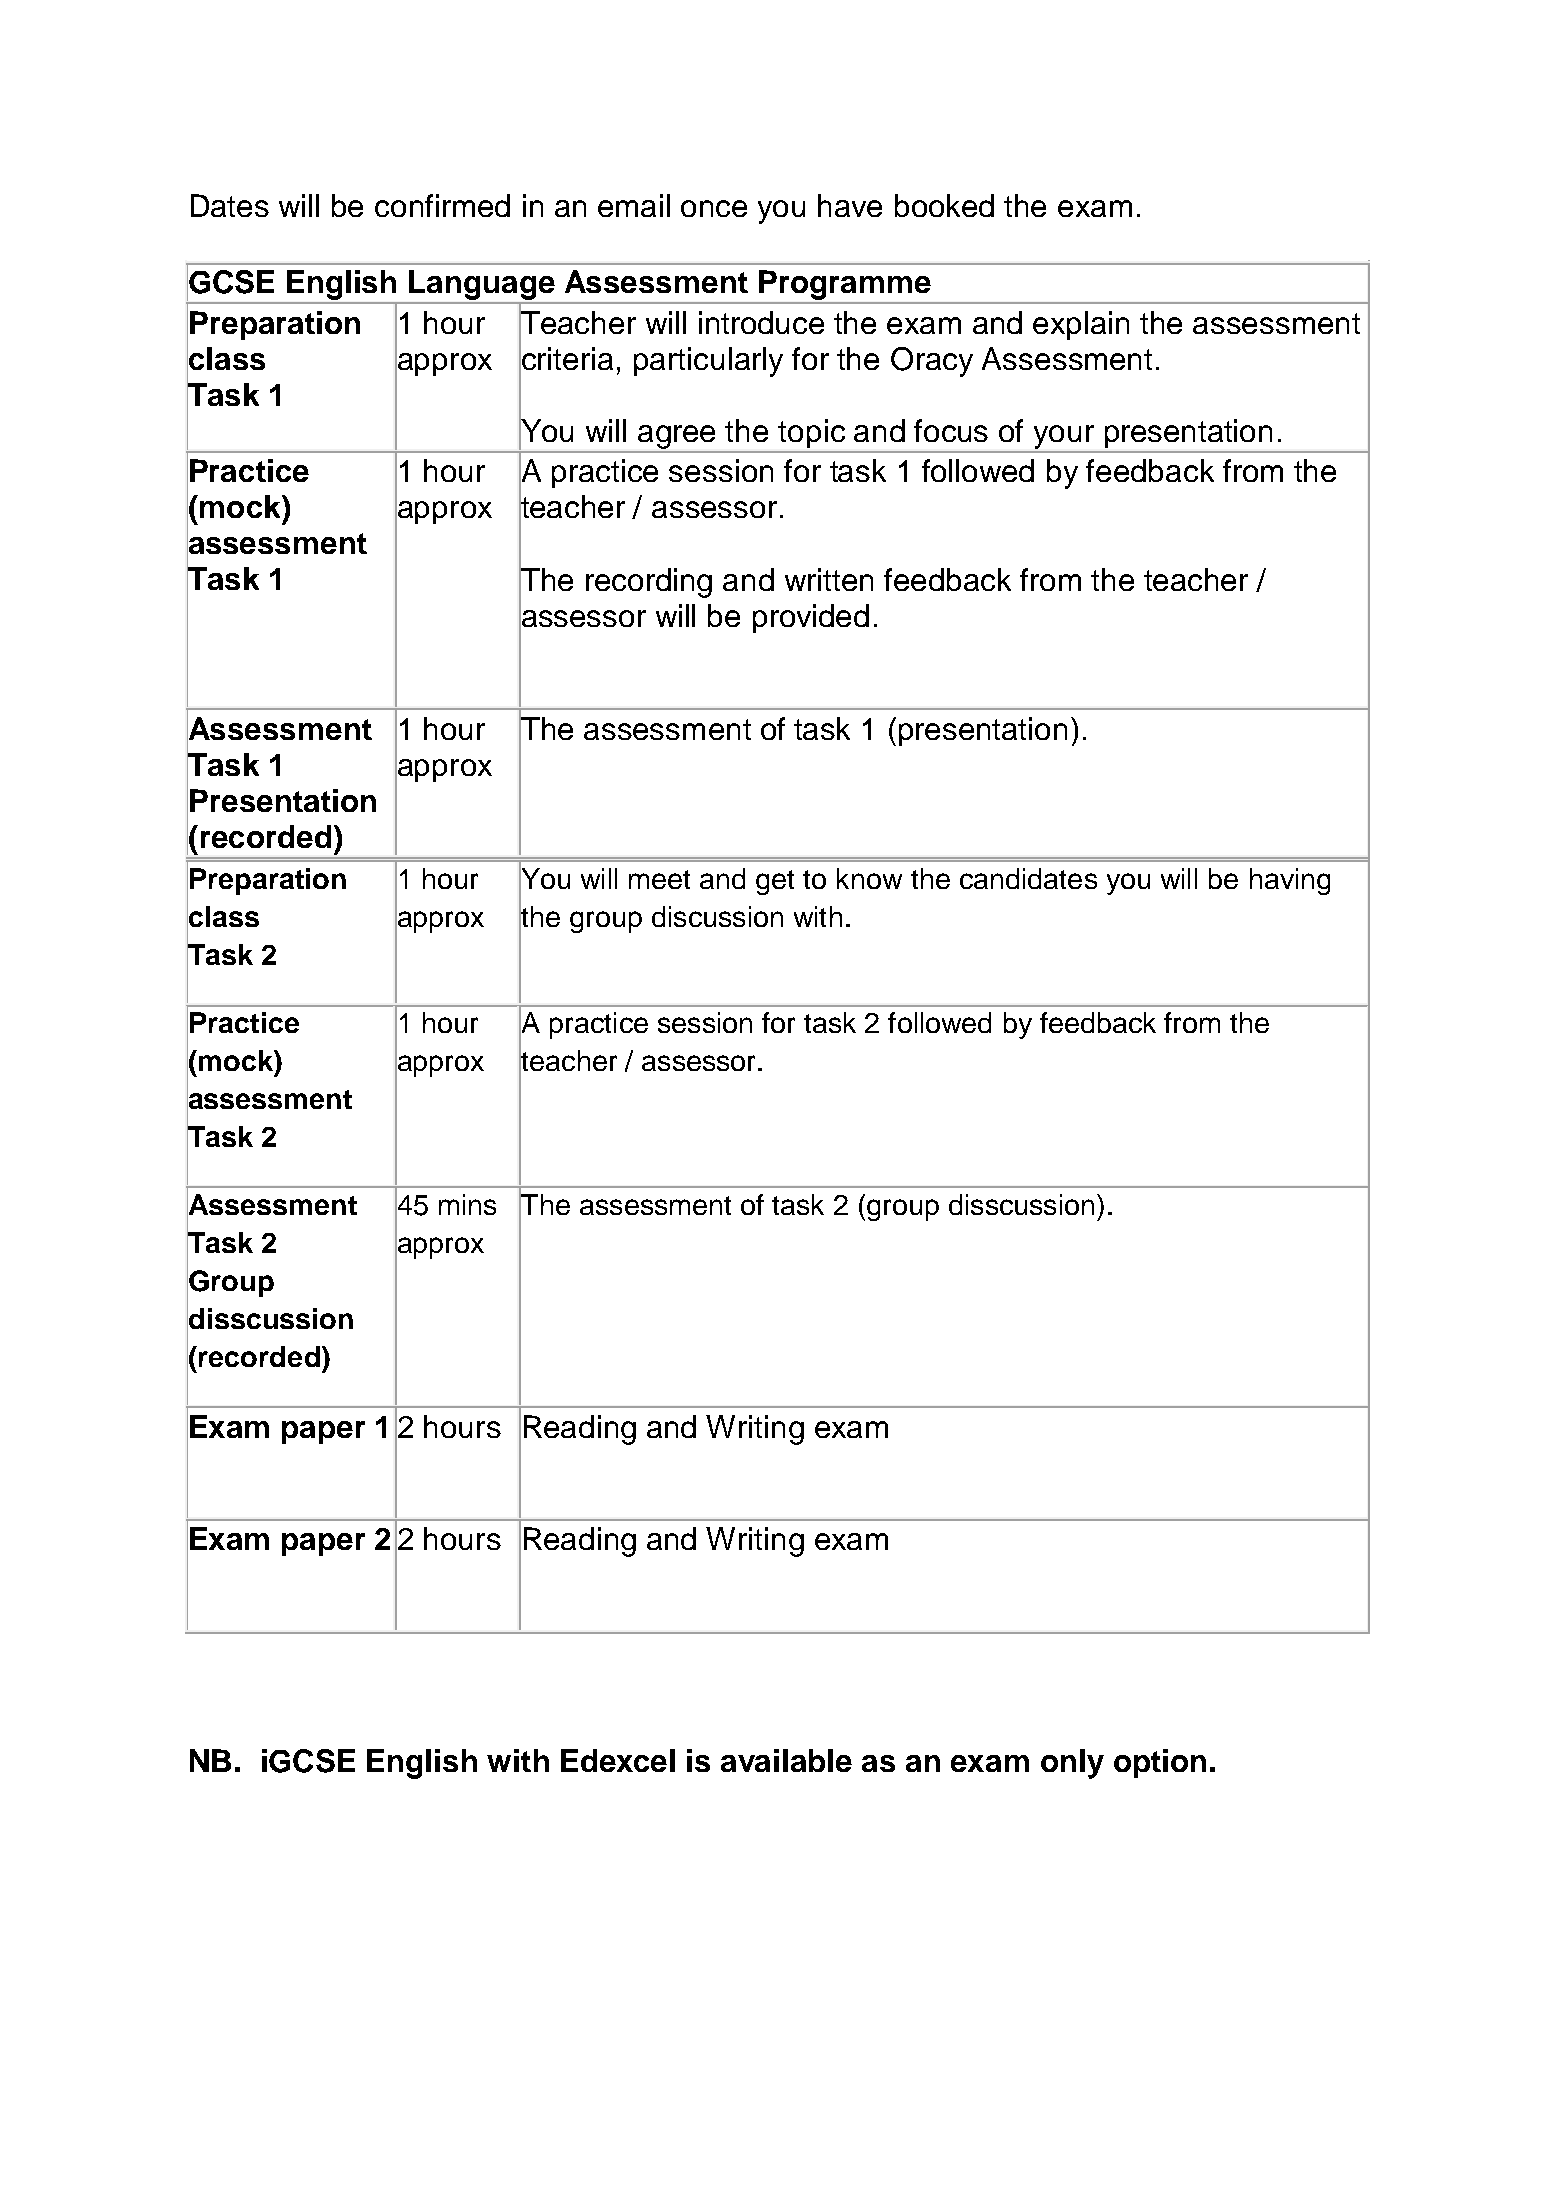  I want to click on recording, so click(649, 583).
